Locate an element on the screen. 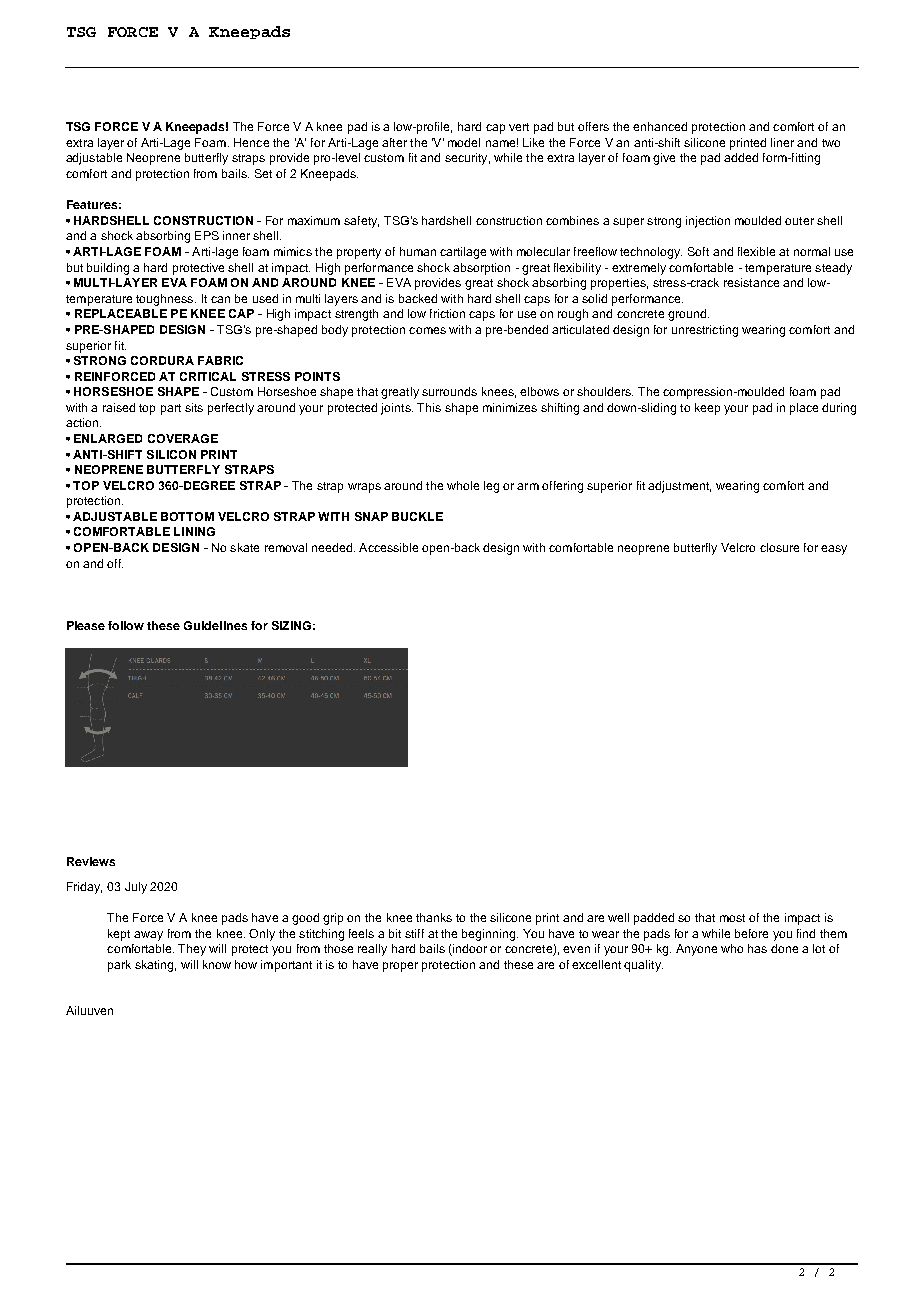 This screenshot has width=924, height=1308. indoor is located at coordinates (469, 950).
